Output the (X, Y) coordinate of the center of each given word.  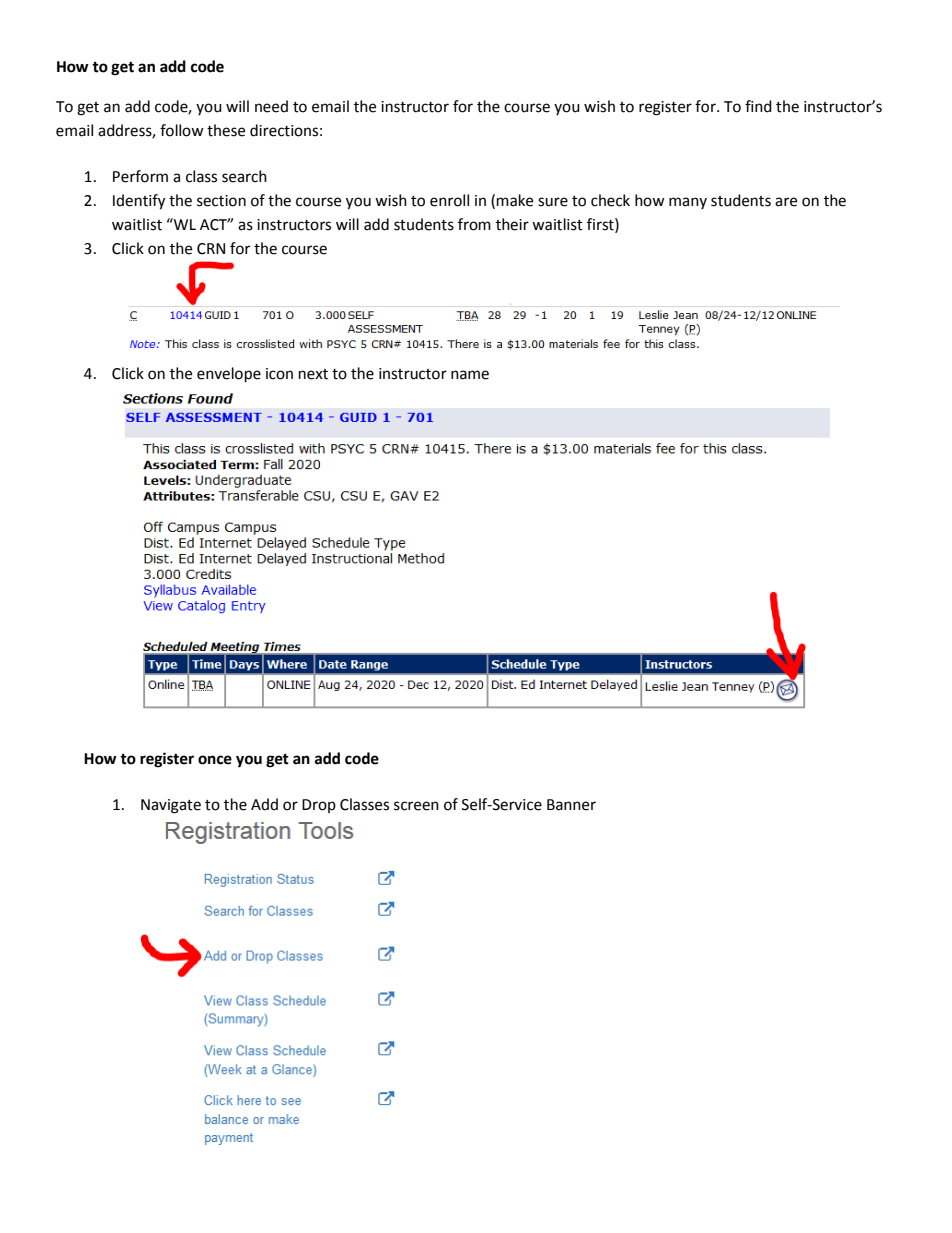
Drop (319, 806)
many (688, 203)
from (474, 224)
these (226, 130)
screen (416, 806)
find (758, 106)
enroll (449, 200)
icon (279, 374)
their (512, 224)
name (470, 375)
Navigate (171, 806)
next (313, 374)
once (215, 760)
